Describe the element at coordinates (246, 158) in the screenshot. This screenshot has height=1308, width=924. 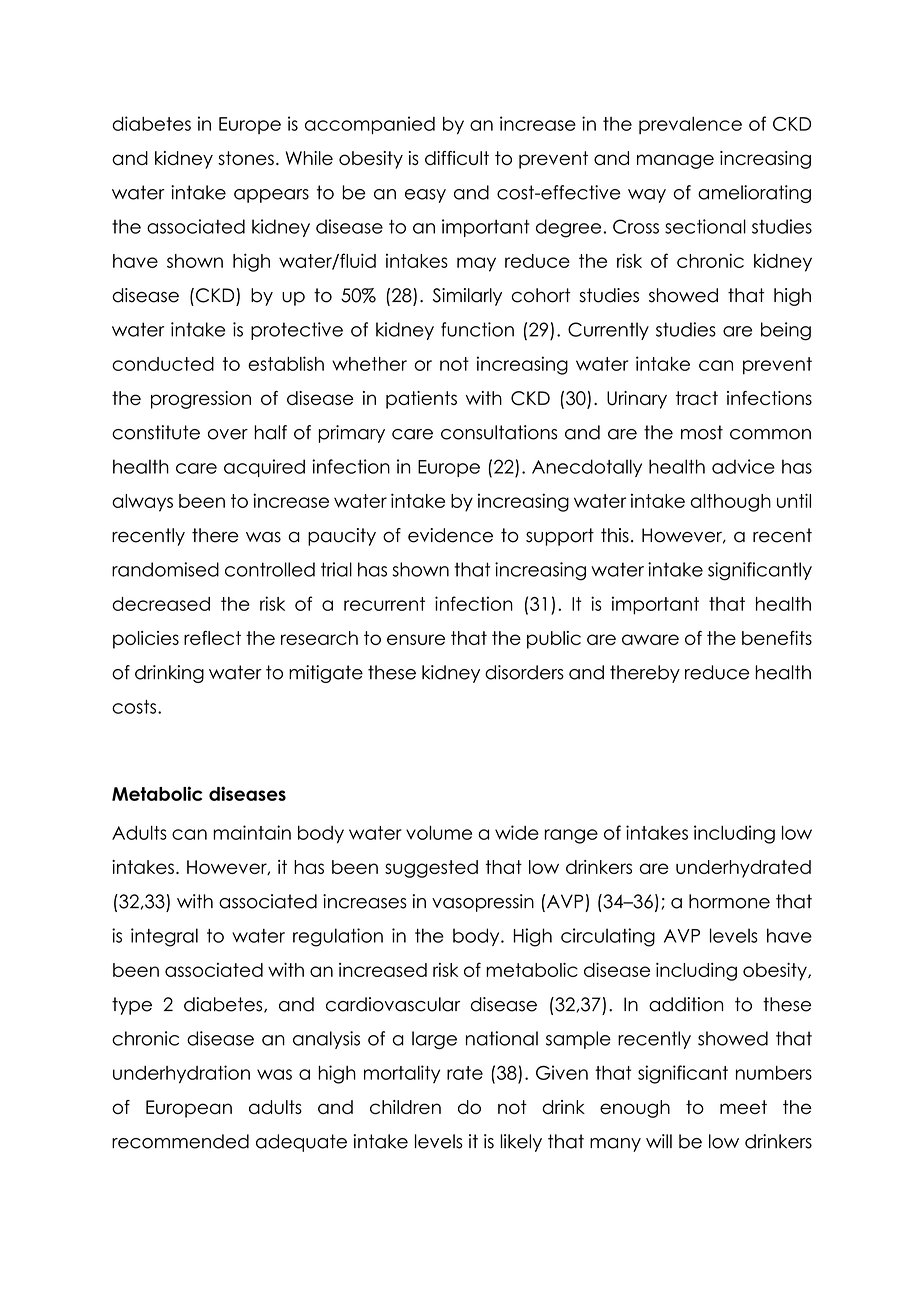
I see `stones` at that location.
